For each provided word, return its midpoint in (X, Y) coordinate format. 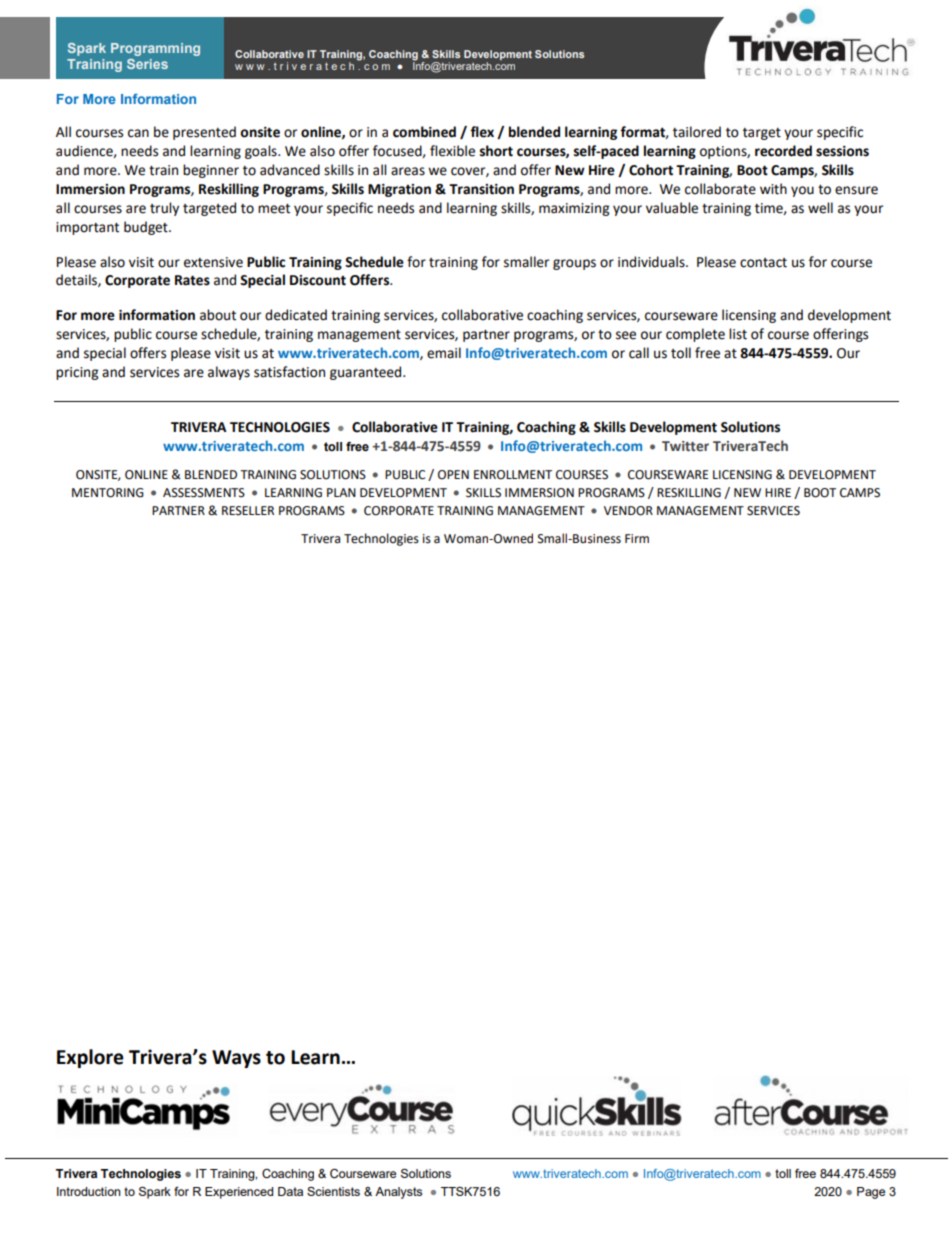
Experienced (239, 1193)
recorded (783, 151)
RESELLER (248, 511)
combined (424, 132)
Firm (637, 538)
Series (147, 64)
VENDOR (628, 511)
